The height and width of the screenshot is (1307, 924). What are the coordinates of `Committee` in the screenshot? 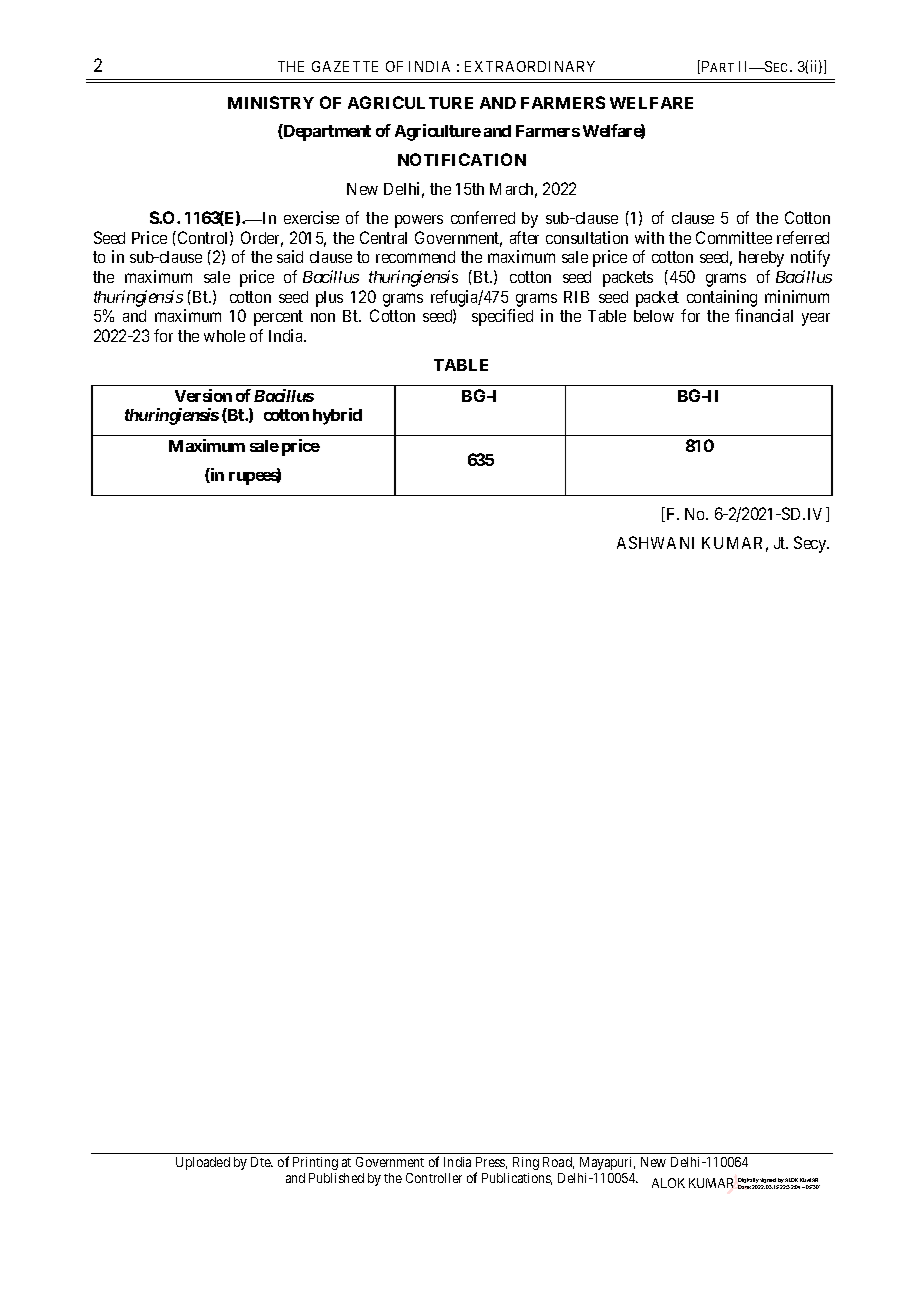 It's located at (734, 237).
